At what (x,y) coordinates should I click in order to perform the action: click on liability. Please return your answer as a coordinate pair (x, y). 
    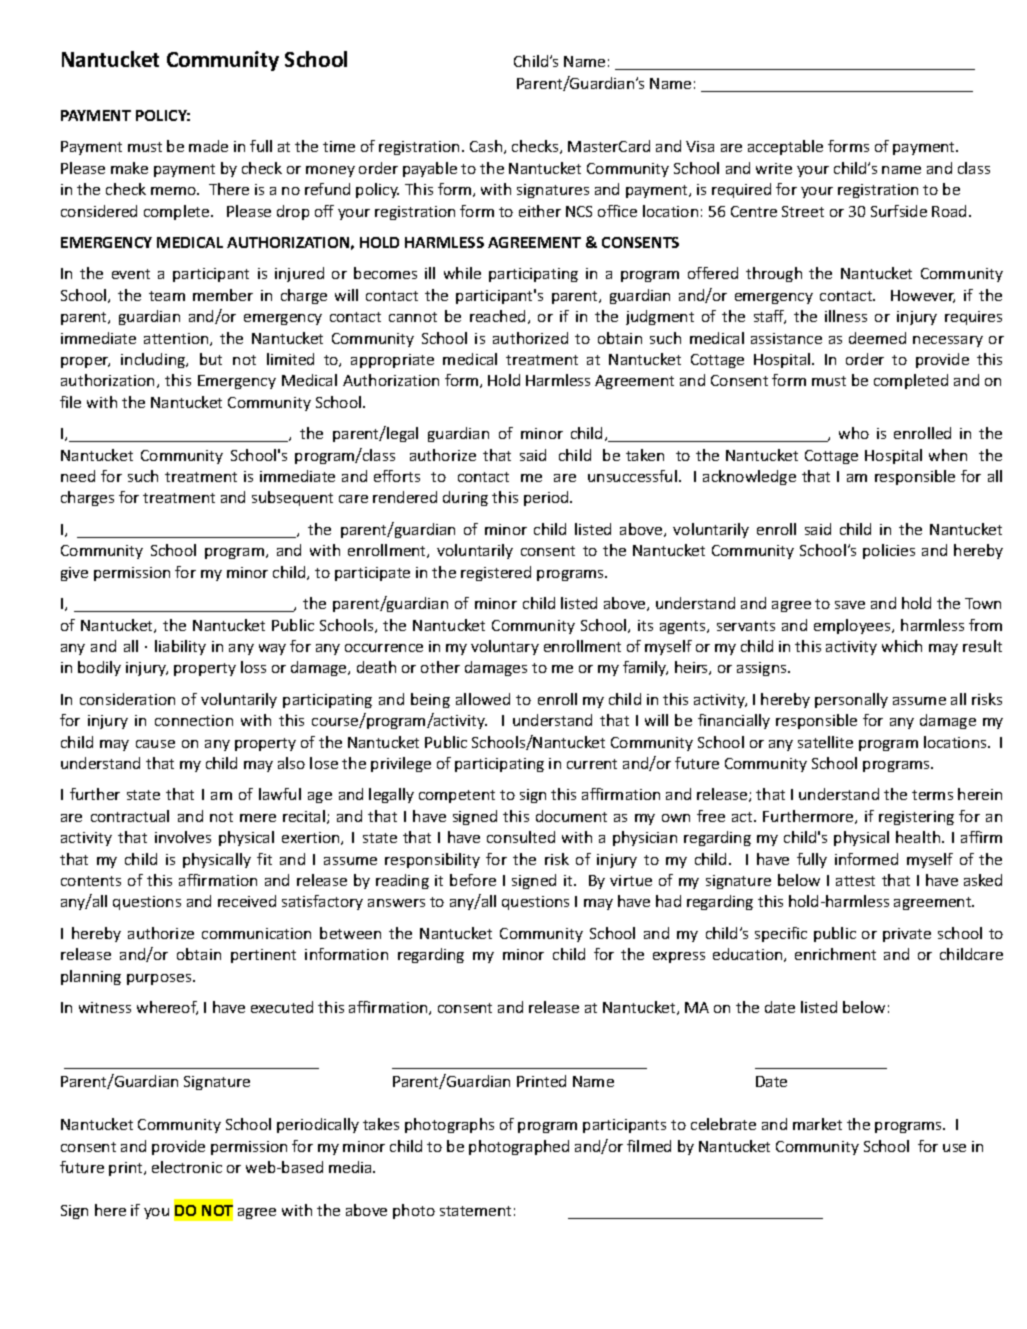
    Looking at the image, I should click on (180, 647).
